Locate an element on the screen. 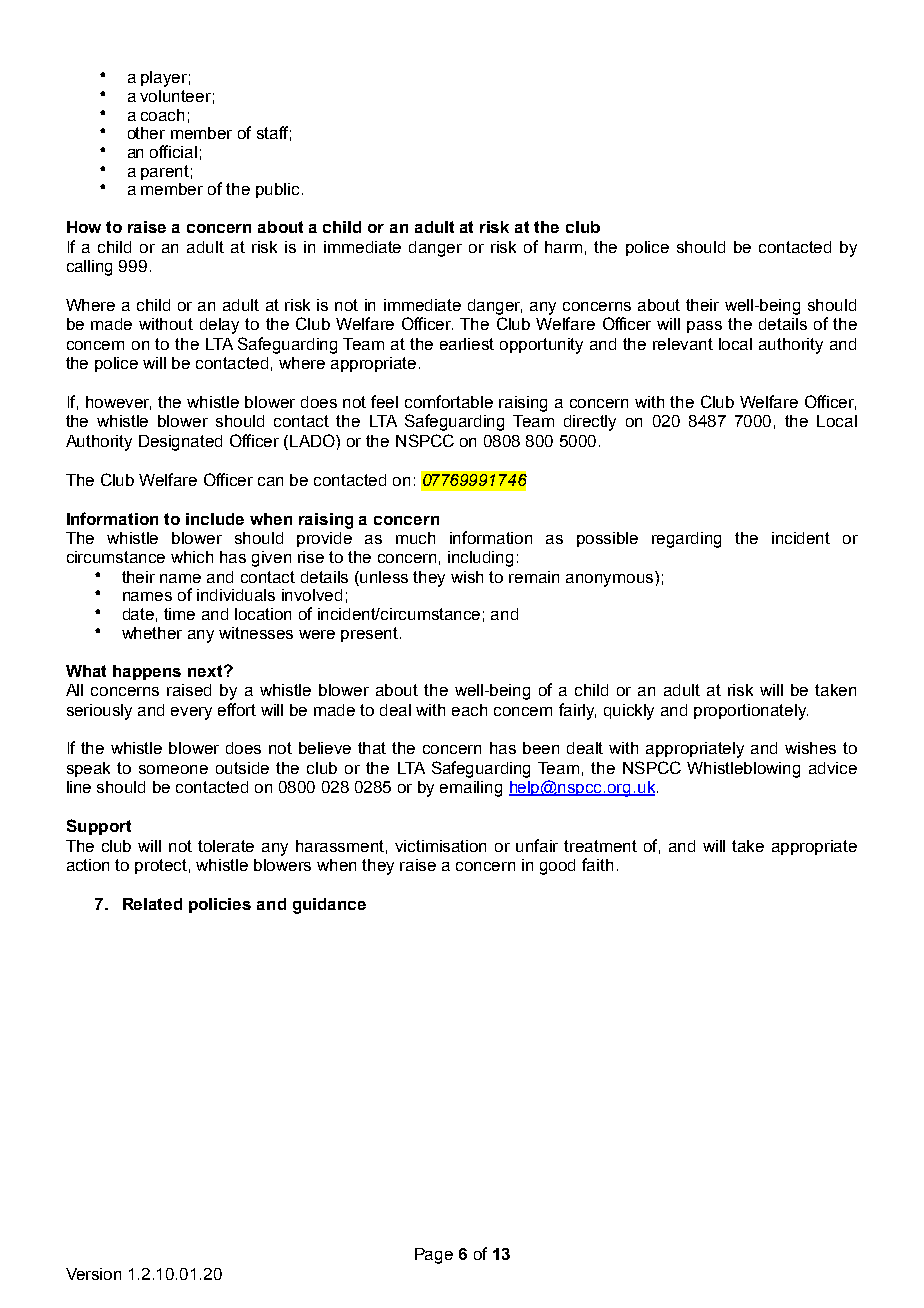 The image size is (924, 1308). harm is located at coordinates (563, 247).
